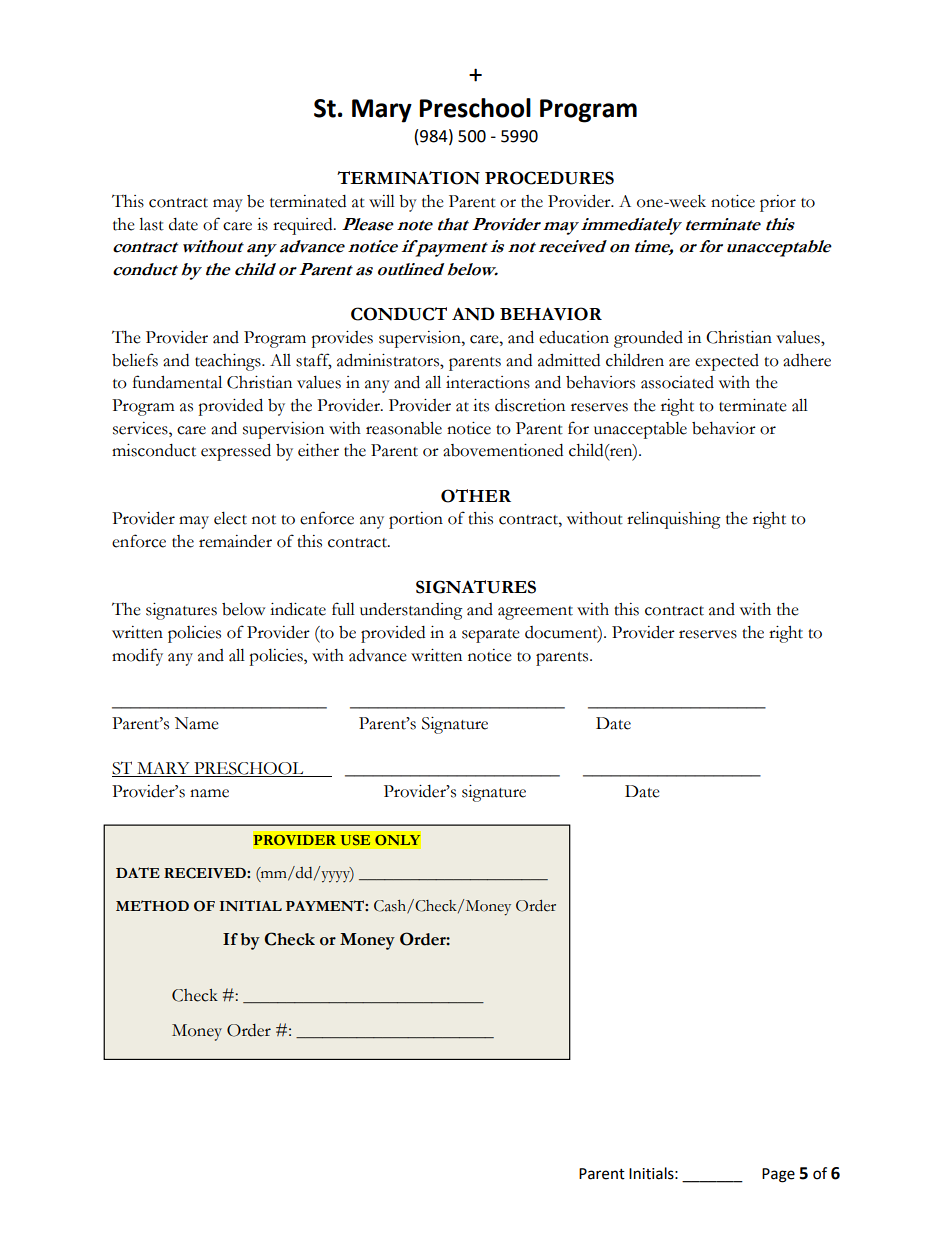 The height and width of the image is (1233, 952). Describe the element at coordinates (355, 840) in the image. I see `USE` at that location.
